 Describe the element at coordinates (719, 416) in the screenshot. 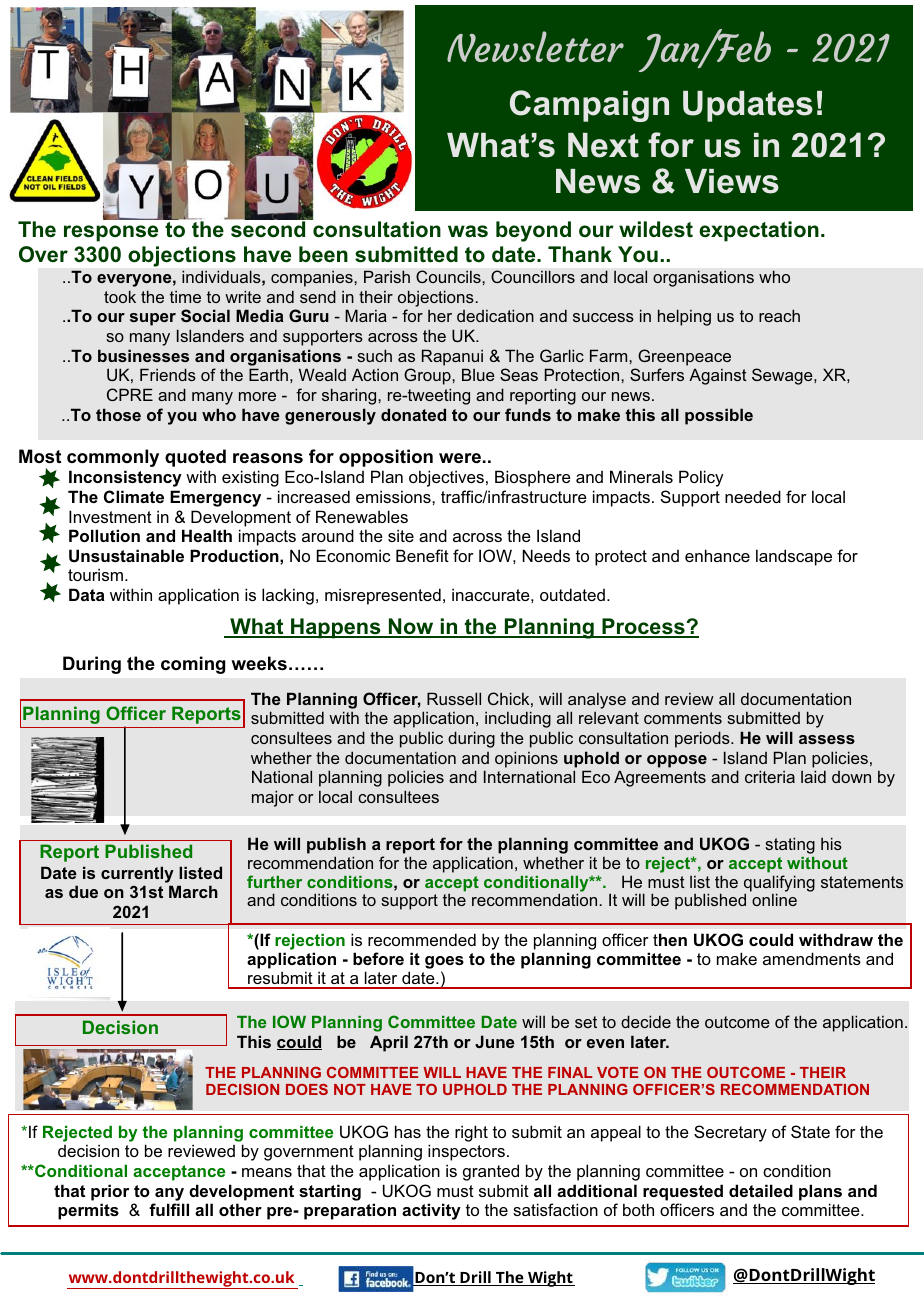

I see `possible` at that location.
